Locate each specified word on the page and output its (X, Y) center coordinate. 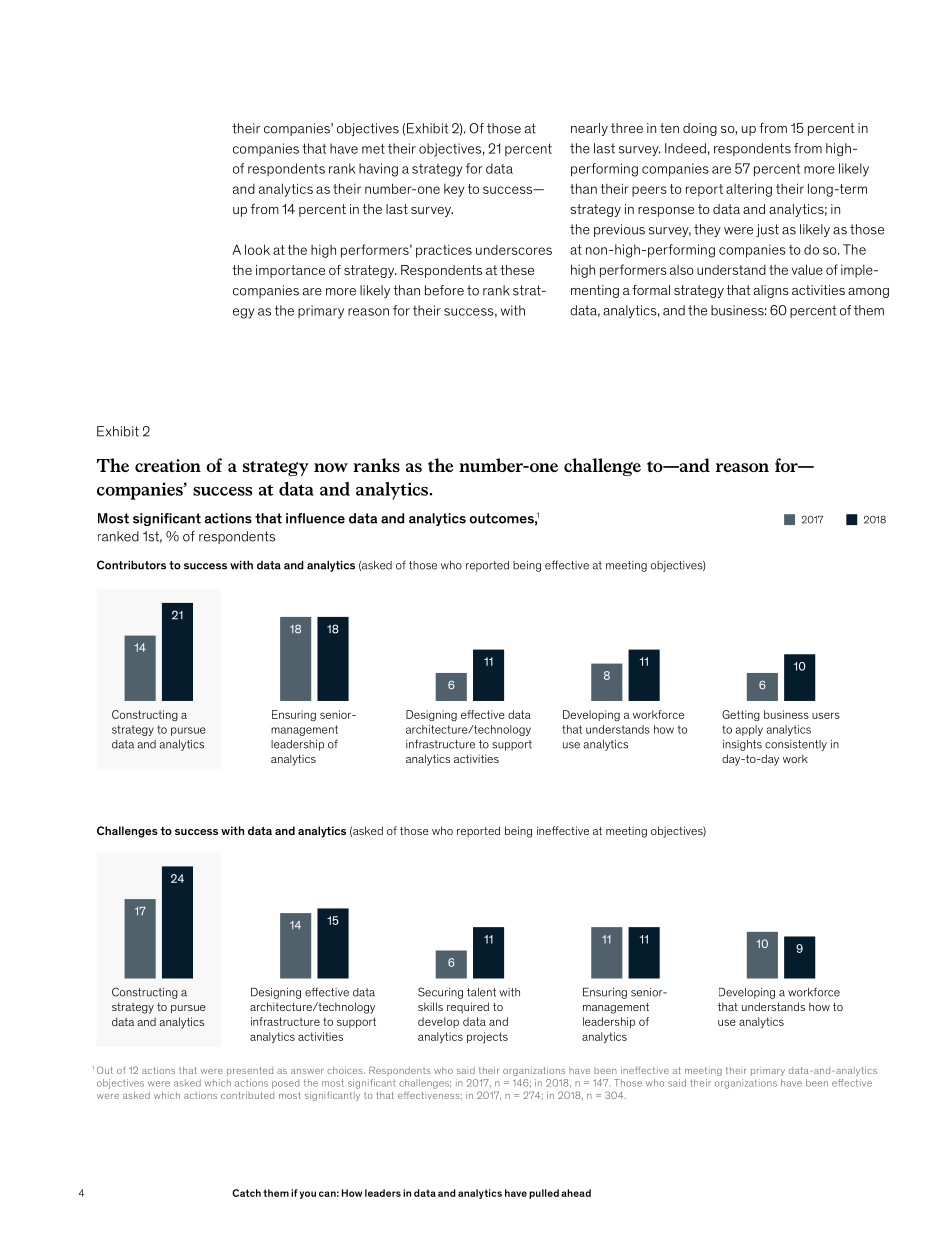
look (257, 249)
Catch (246, 1193)
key (454, 190)
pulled (544, 1194)
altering (749, 190)
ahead (576, 1193)
